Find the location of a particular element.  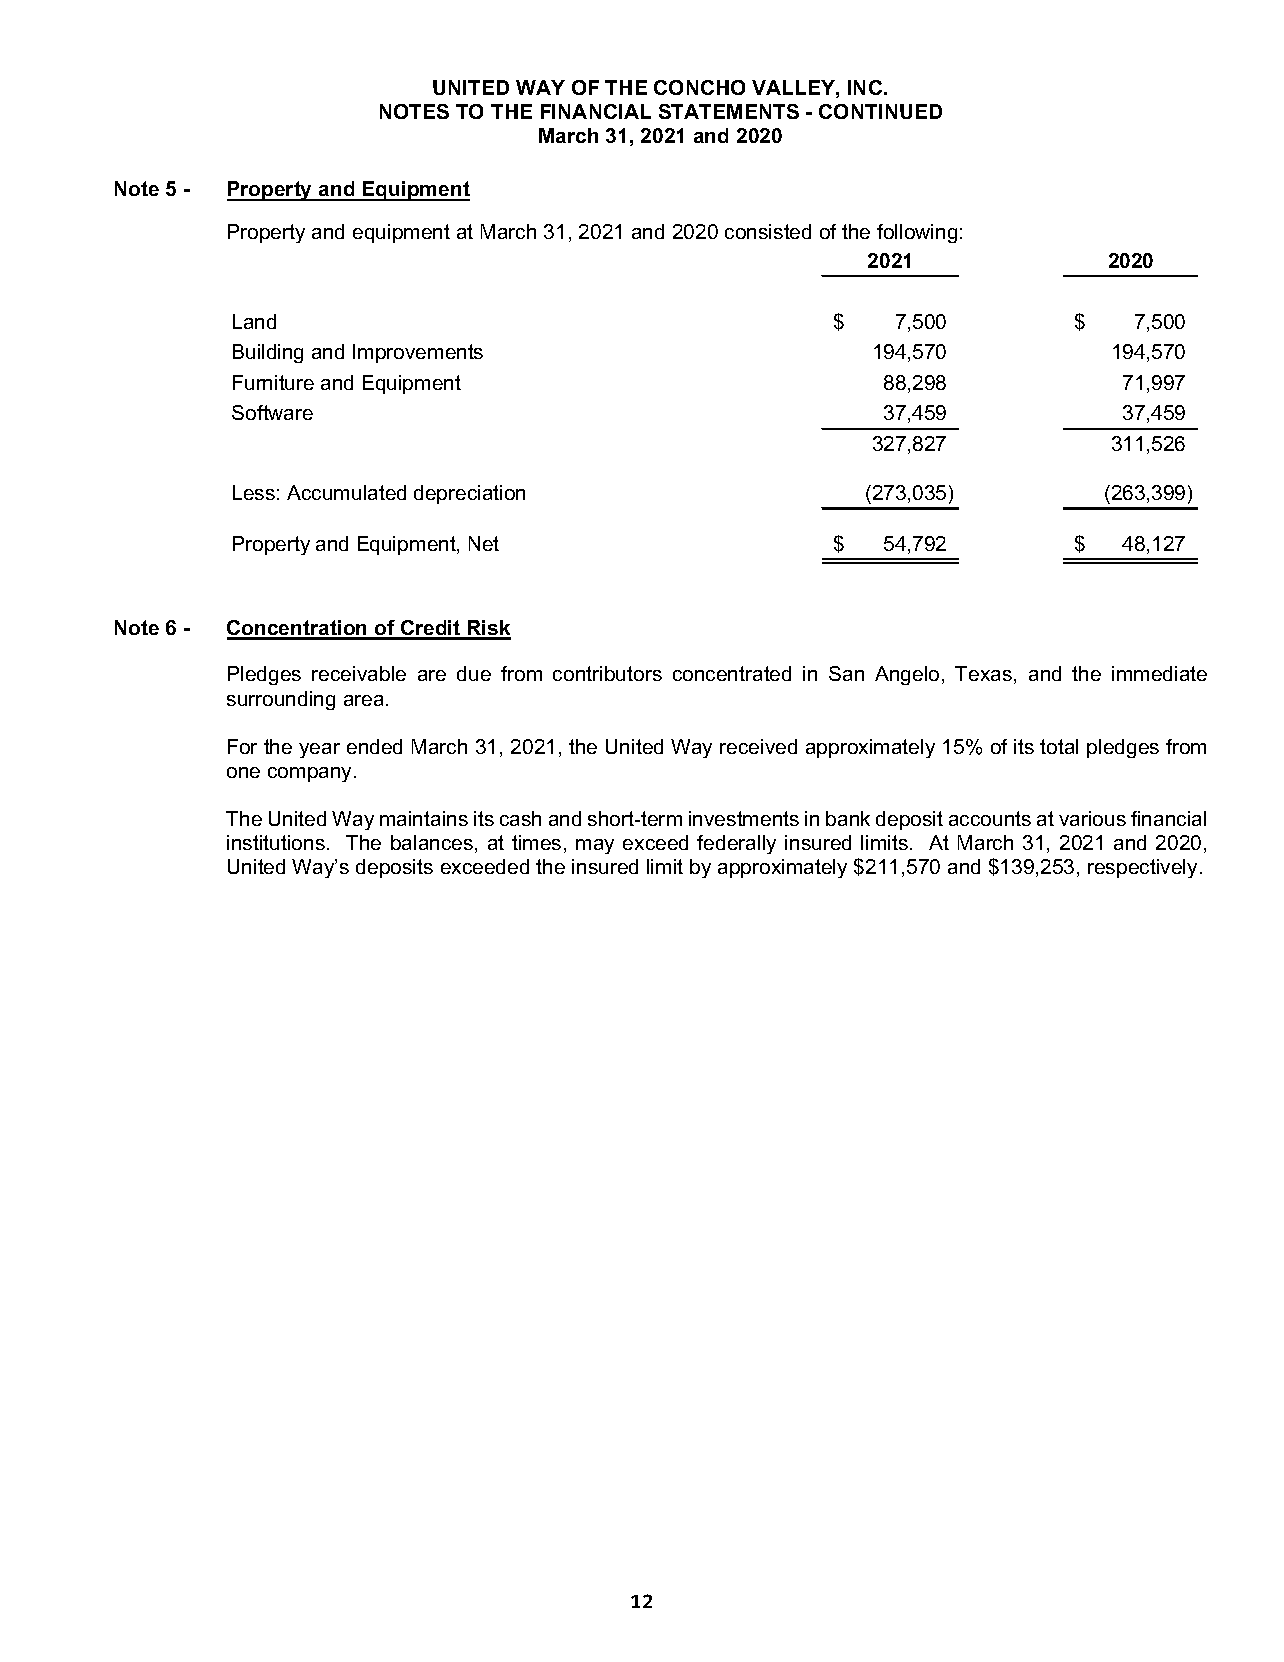

CONTINUED is located at coordinates (880, 111).
